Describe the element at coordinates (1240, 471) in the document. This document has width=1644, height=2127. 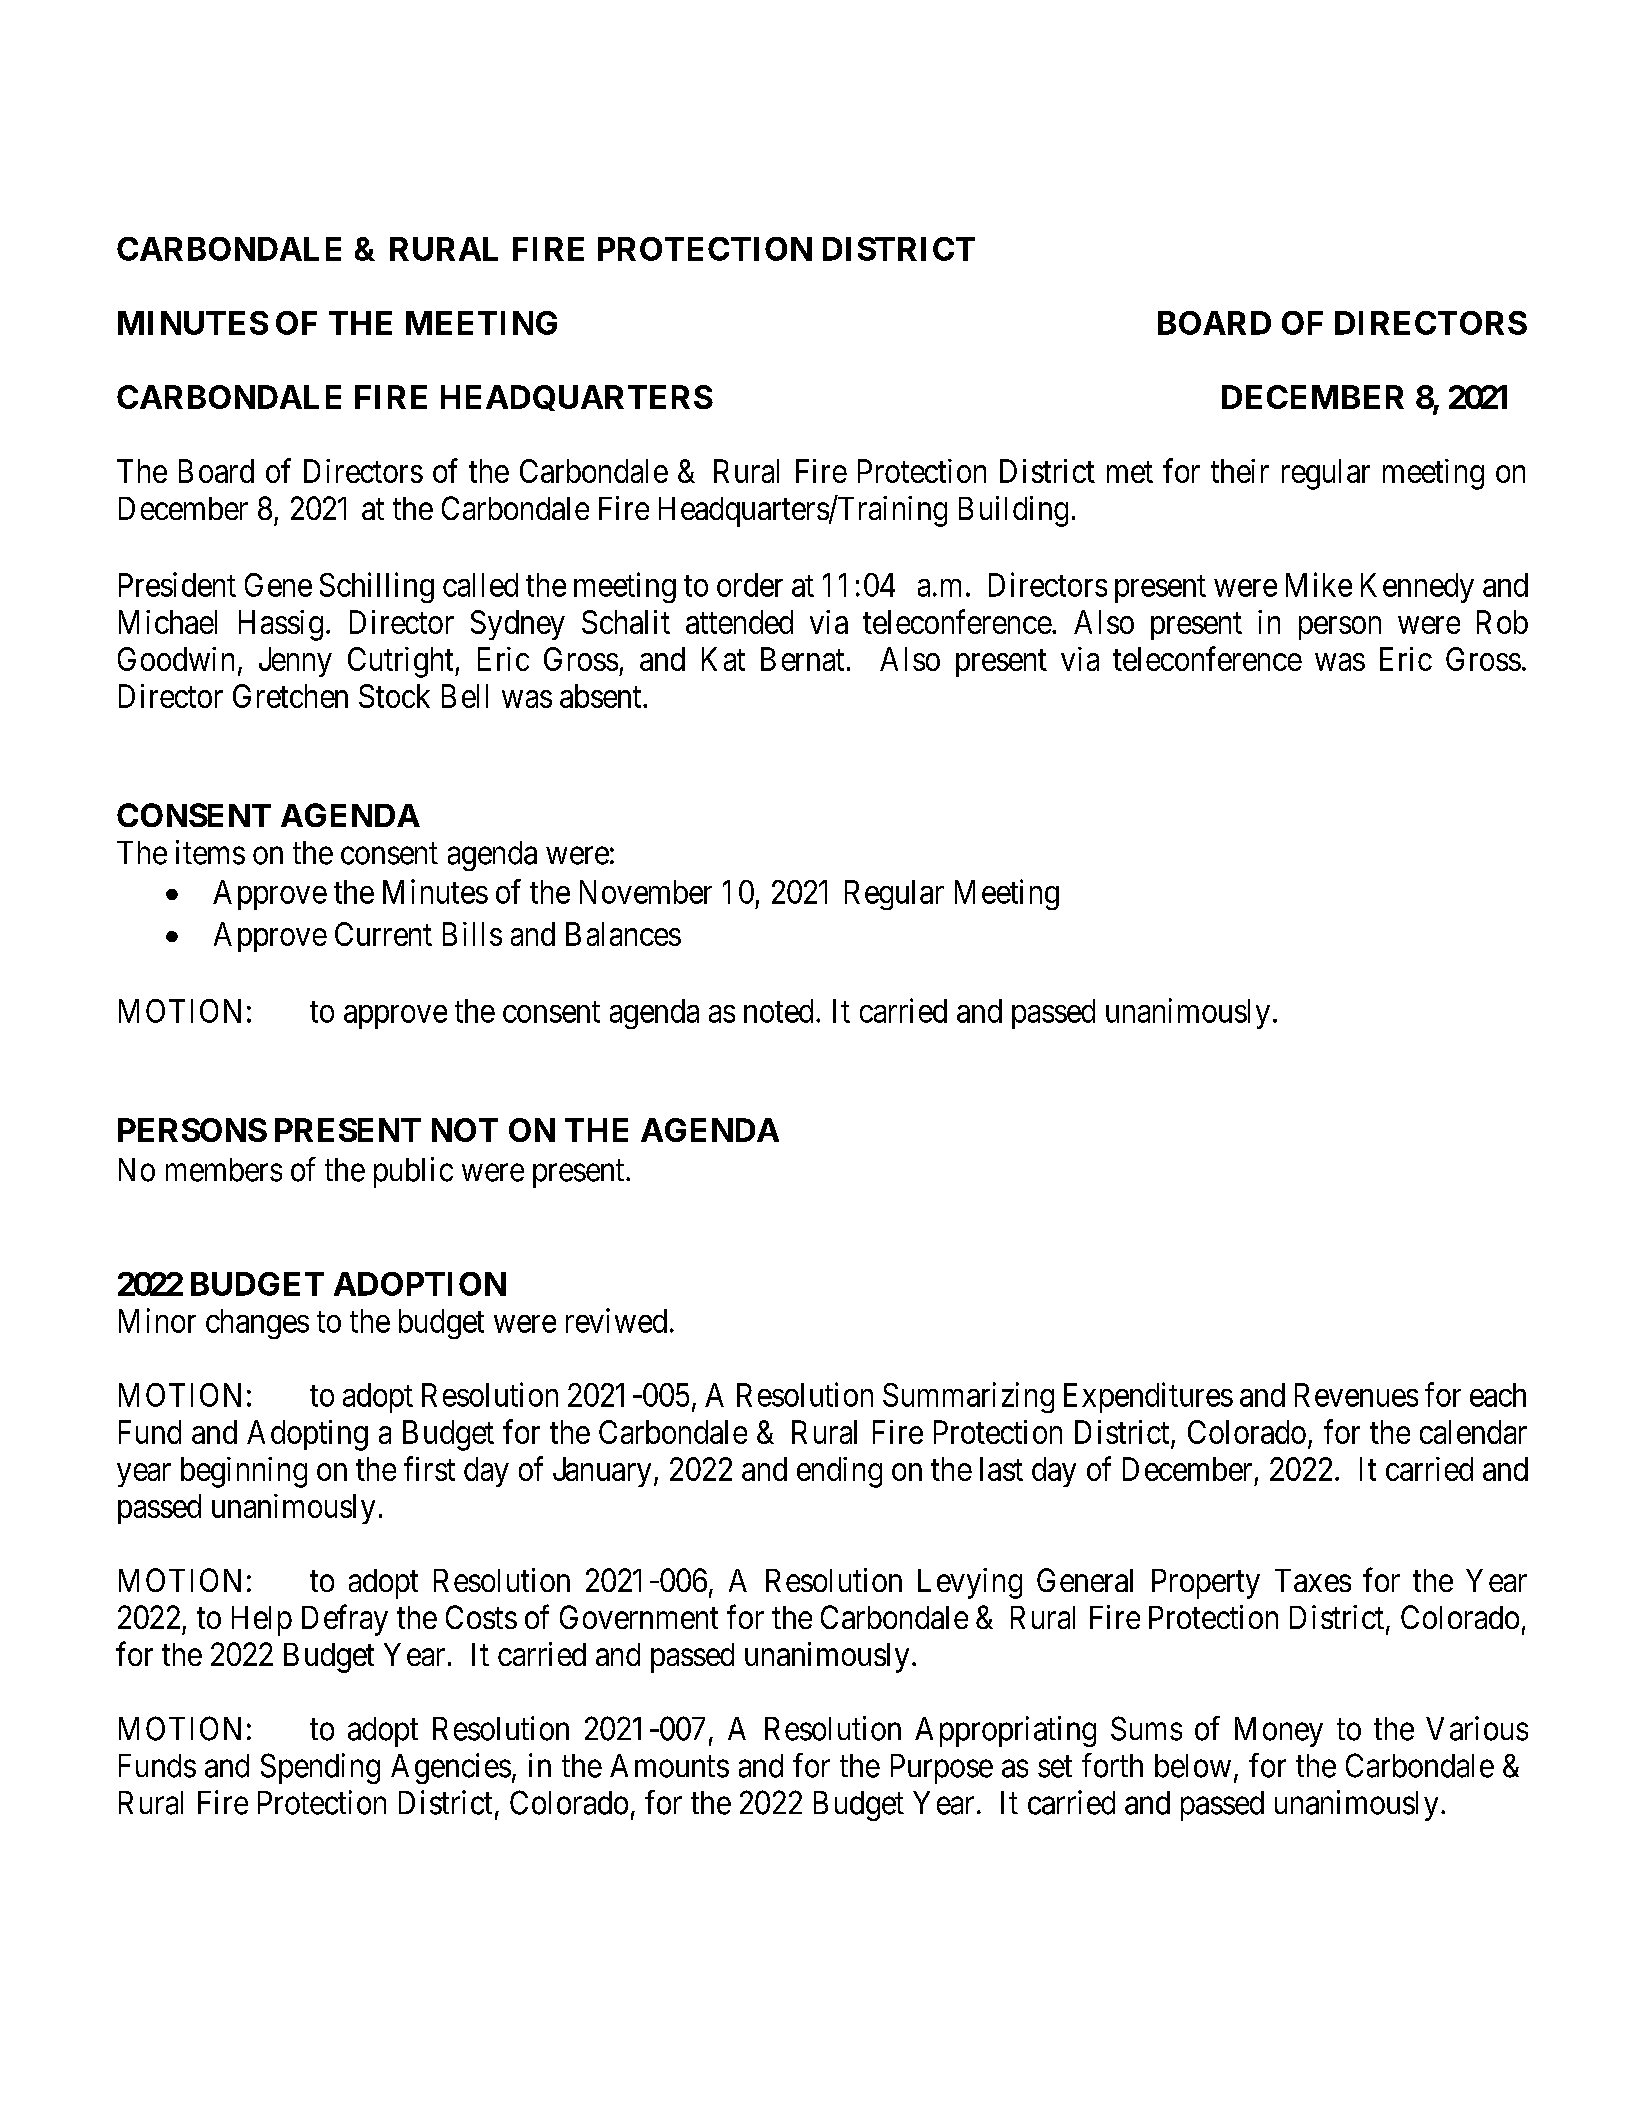
I see `their` at that location.
